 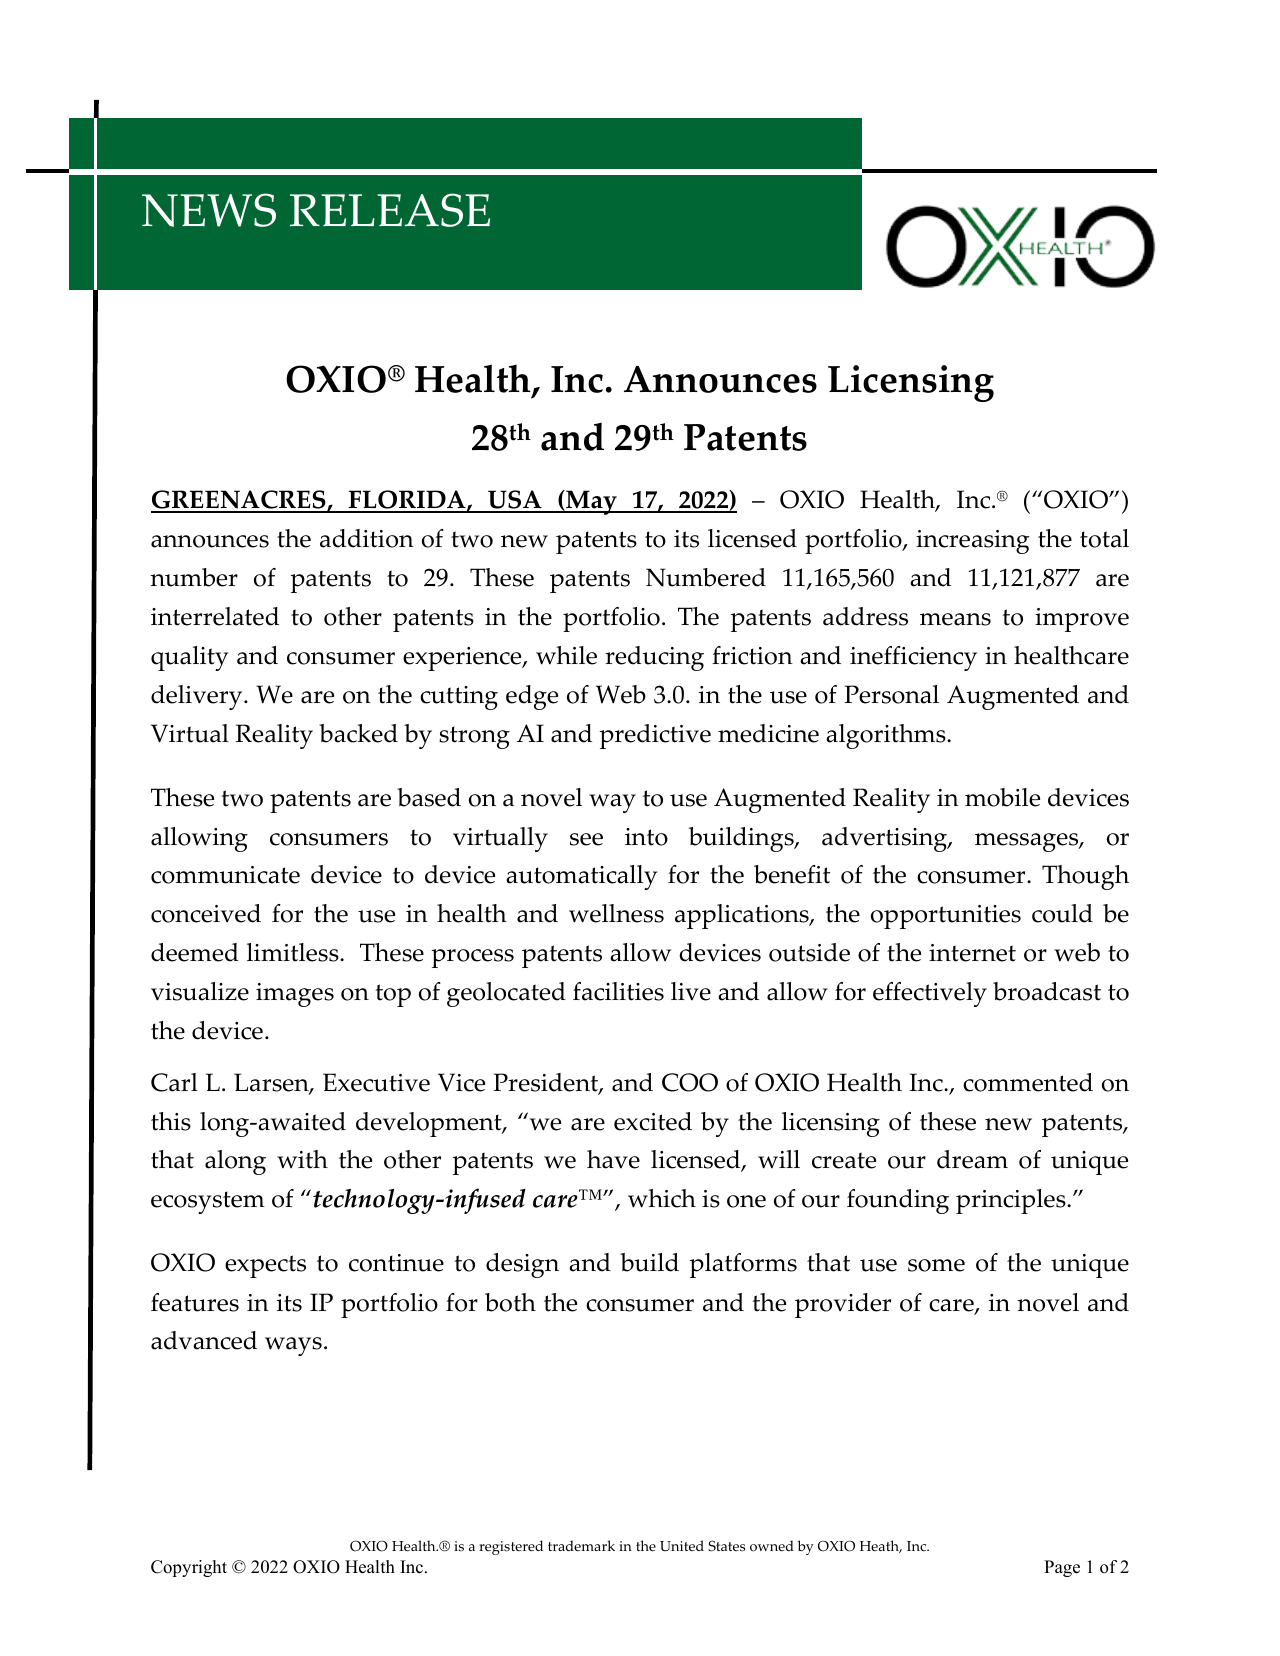 I want to click on opportunities, so click(x=946, y=917).
